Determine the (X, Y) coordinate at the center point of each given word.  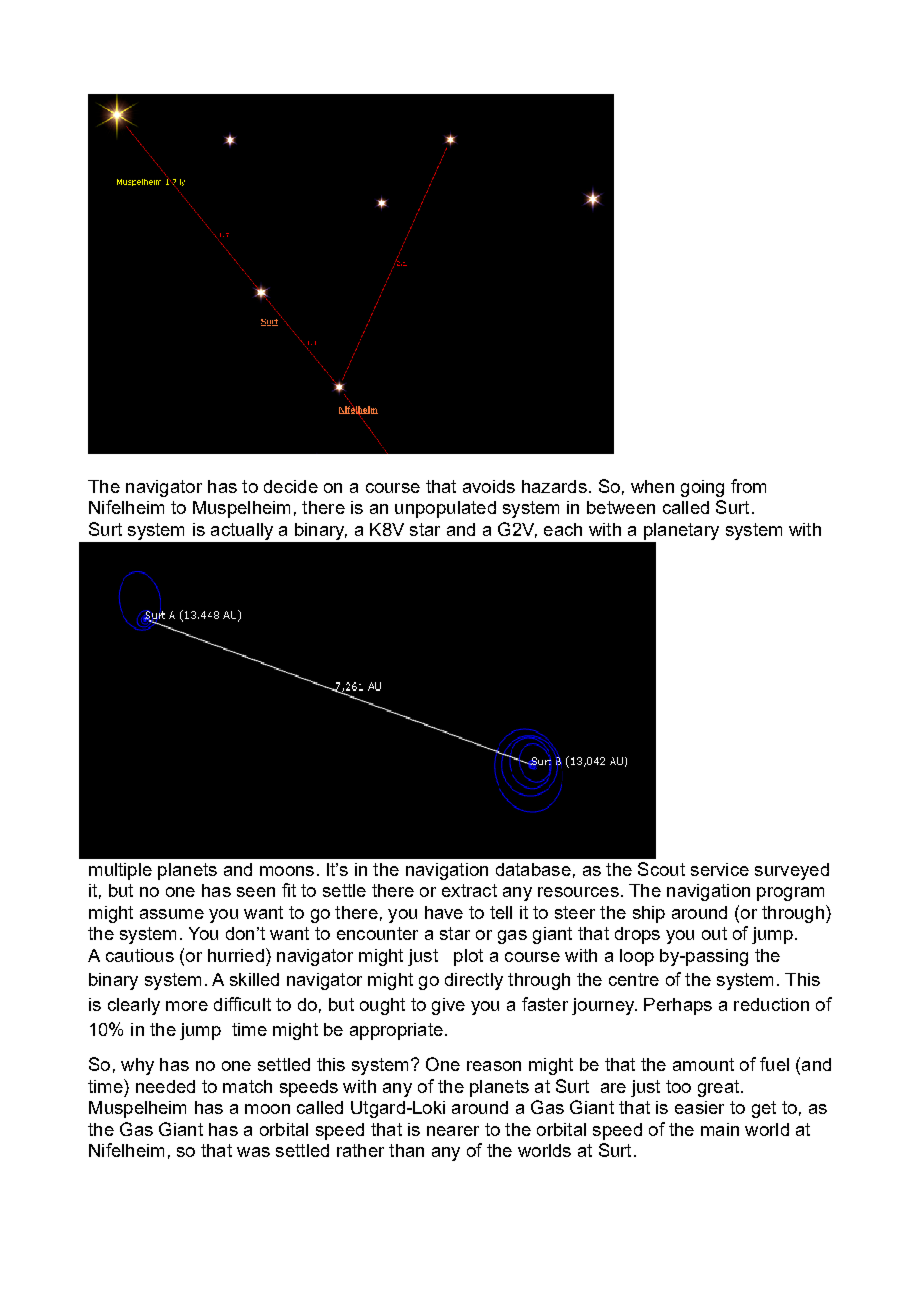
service (720, 869)
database (533, 869)
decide (291, 486)
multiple (120, 871)
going (702, 488)
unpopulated (445, 509)
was (253, 1152)
